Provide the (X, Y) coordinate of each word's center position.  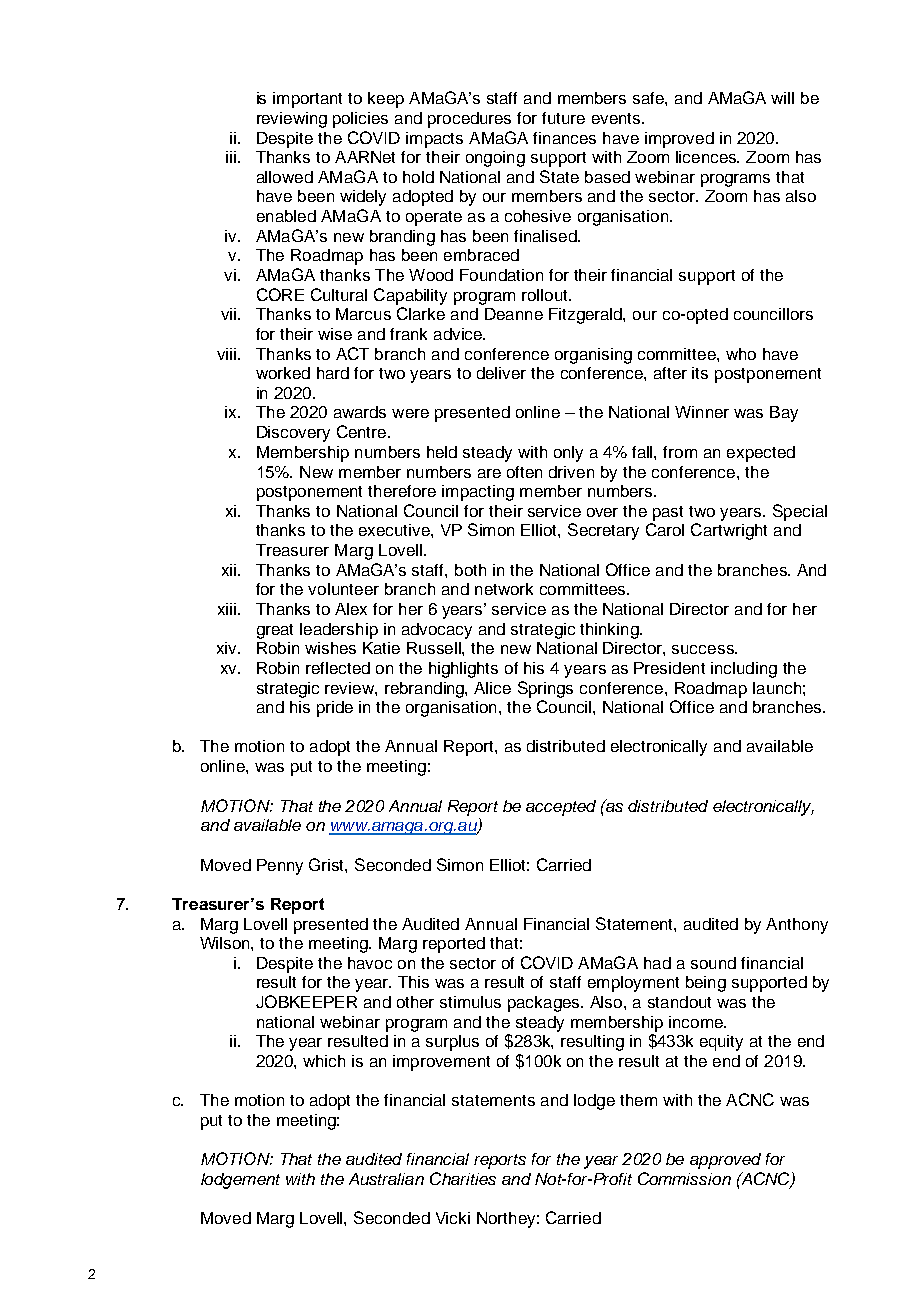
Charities (463, 1178)
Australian (386, 1179)
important (307, 100)
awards (360, 412)
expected (761, 454)
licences (707, 157)
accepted (561, 808)
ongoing (495, 159)
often (524, 472)
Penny (280, 867)
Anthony (797, 926)
